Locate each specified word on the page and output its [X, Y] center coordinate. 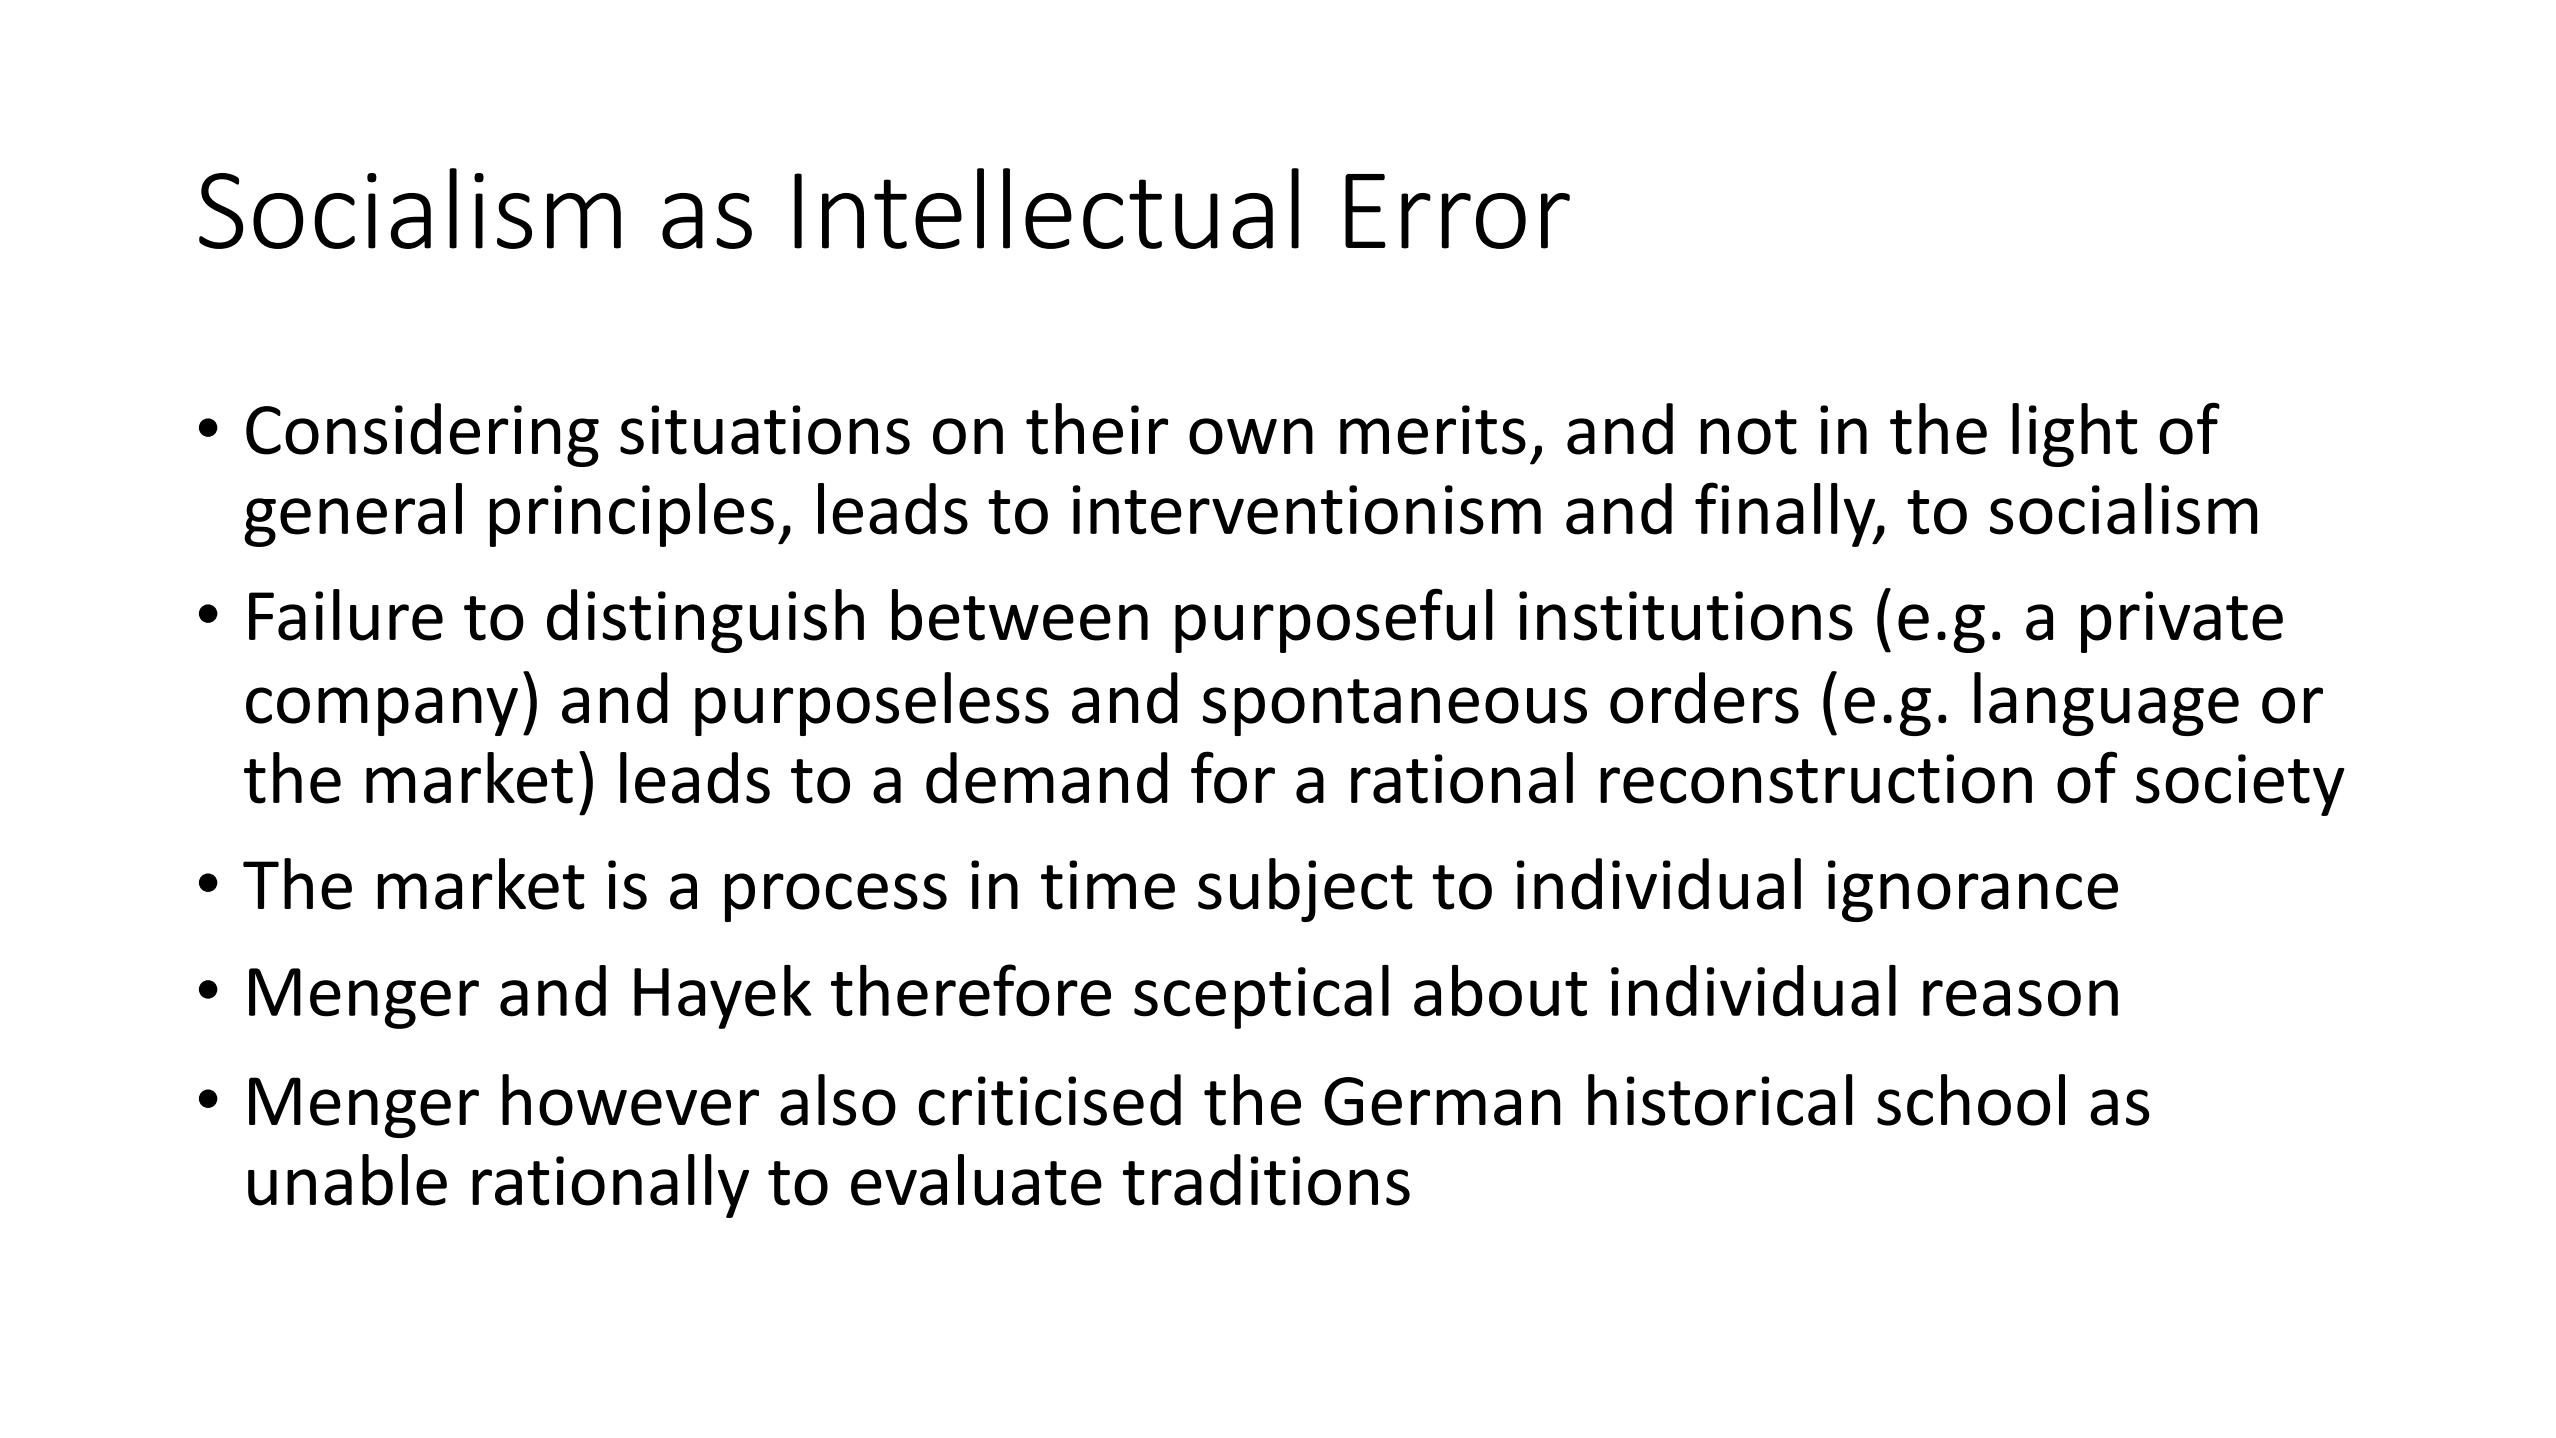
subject [1305, 890]
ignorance [1973, 891]
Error [1457, 211]
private [2182, 622]
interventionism [1307, 510]
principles [632, 515]
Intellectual [1046, 208]
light [2074, 435]
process [836, 897]
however [630, 1100]
